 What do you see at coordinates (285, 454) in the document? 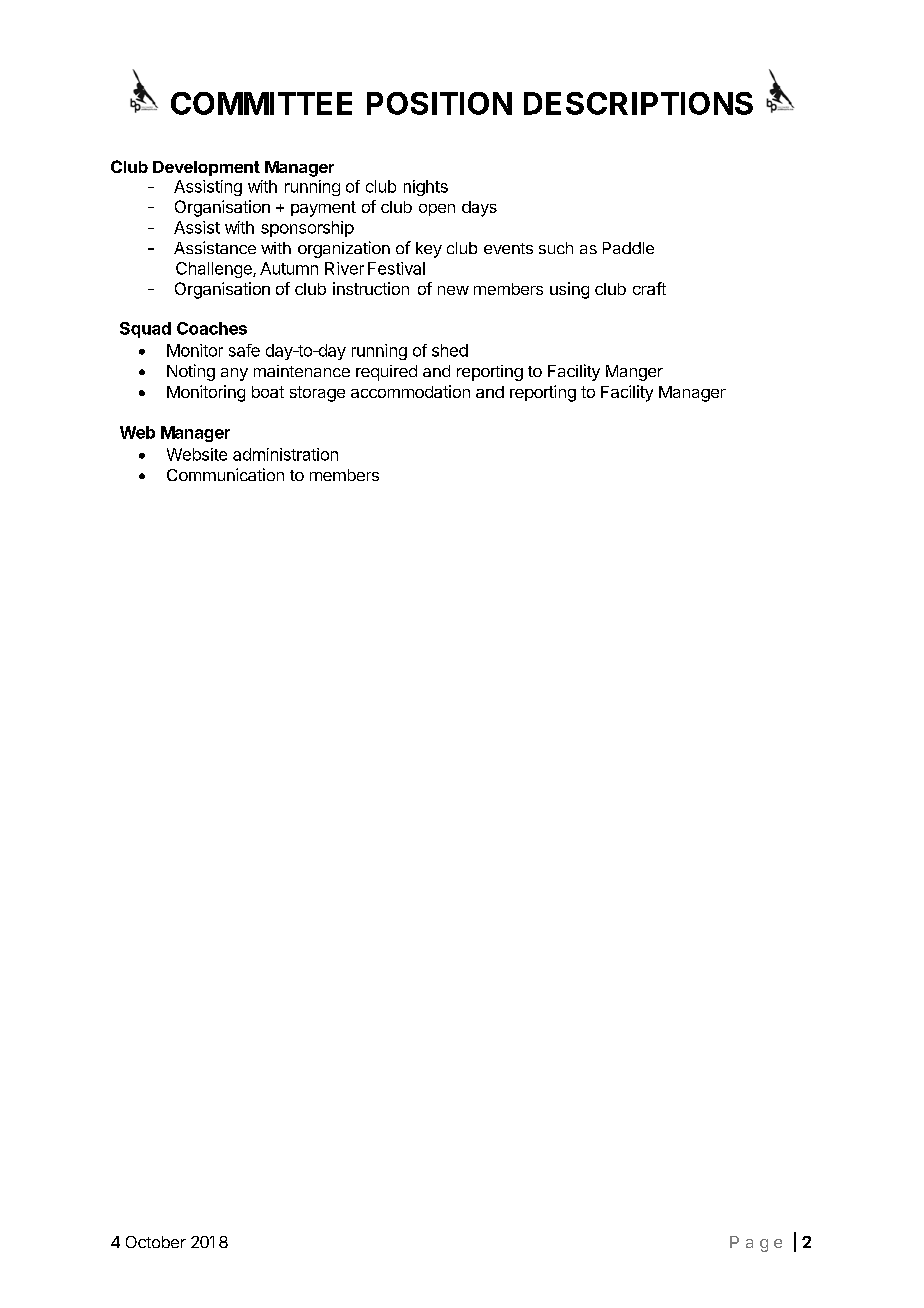
I see `administration` at bounding box center [285, 454].
